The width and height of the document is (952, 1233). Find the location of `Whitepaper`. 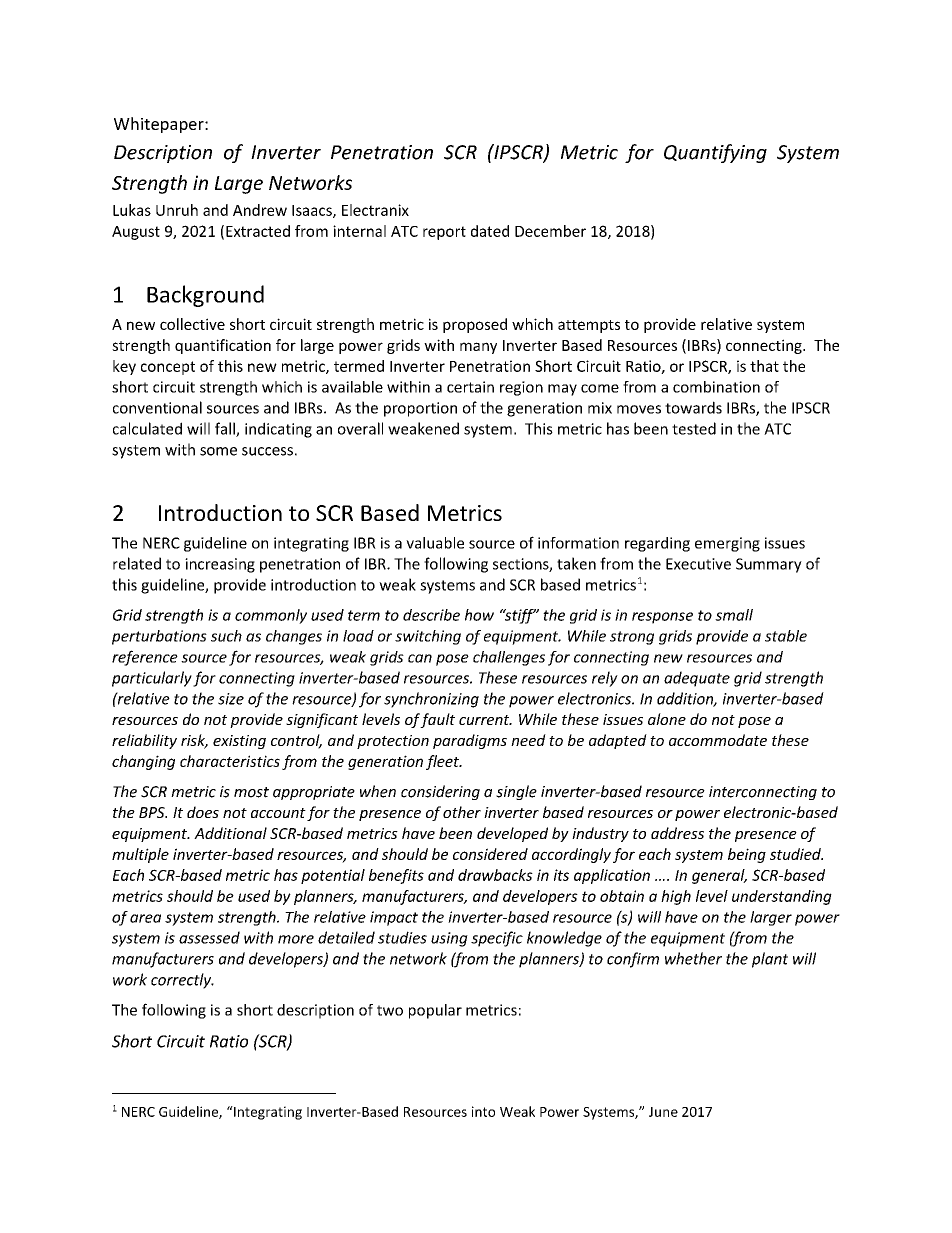

Whitepaper is located at coordinates (160, 125).
